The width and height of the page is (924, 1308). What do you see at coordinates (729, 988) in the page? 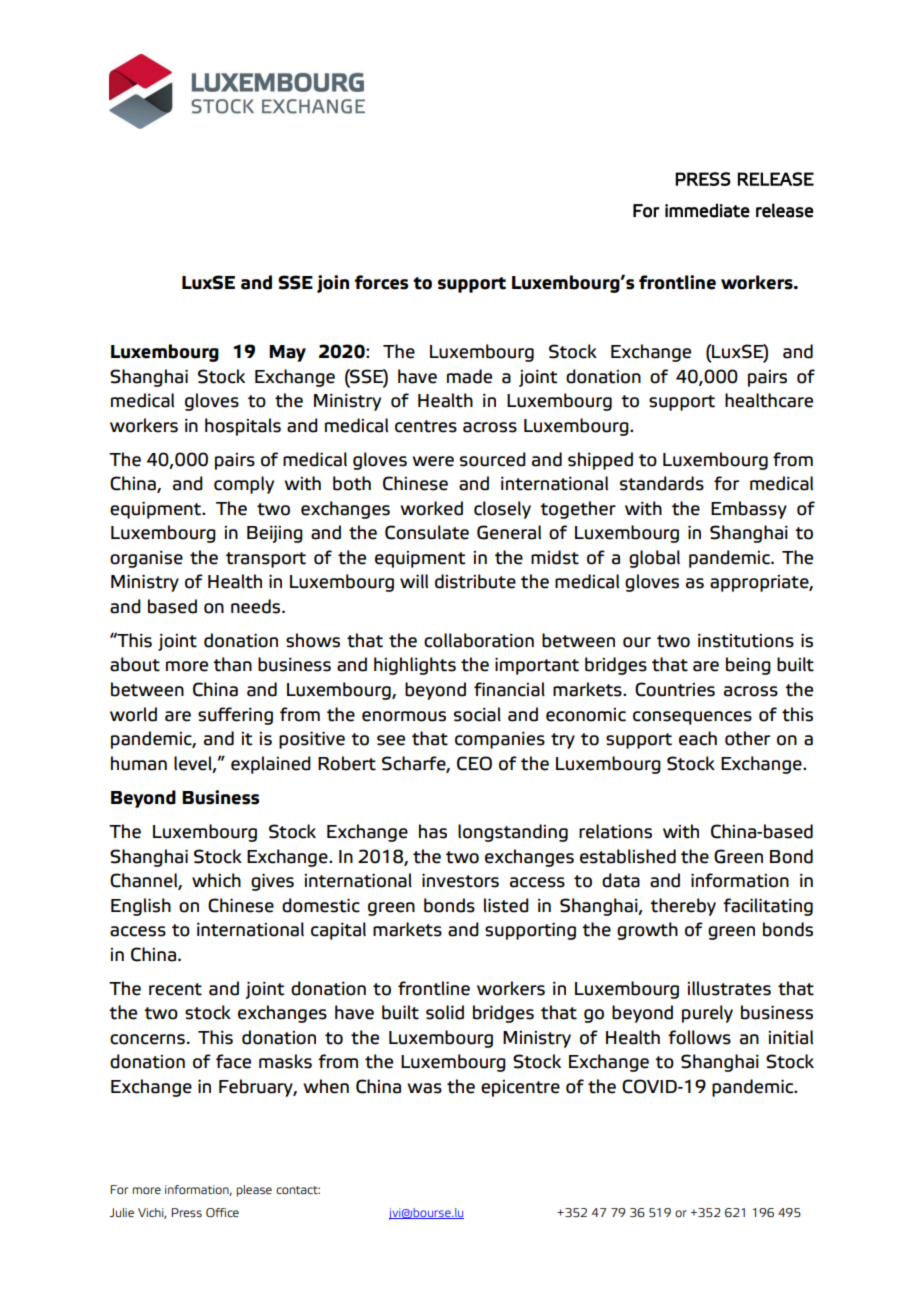
I see `illustrates` at bounding box center [729, 988].
